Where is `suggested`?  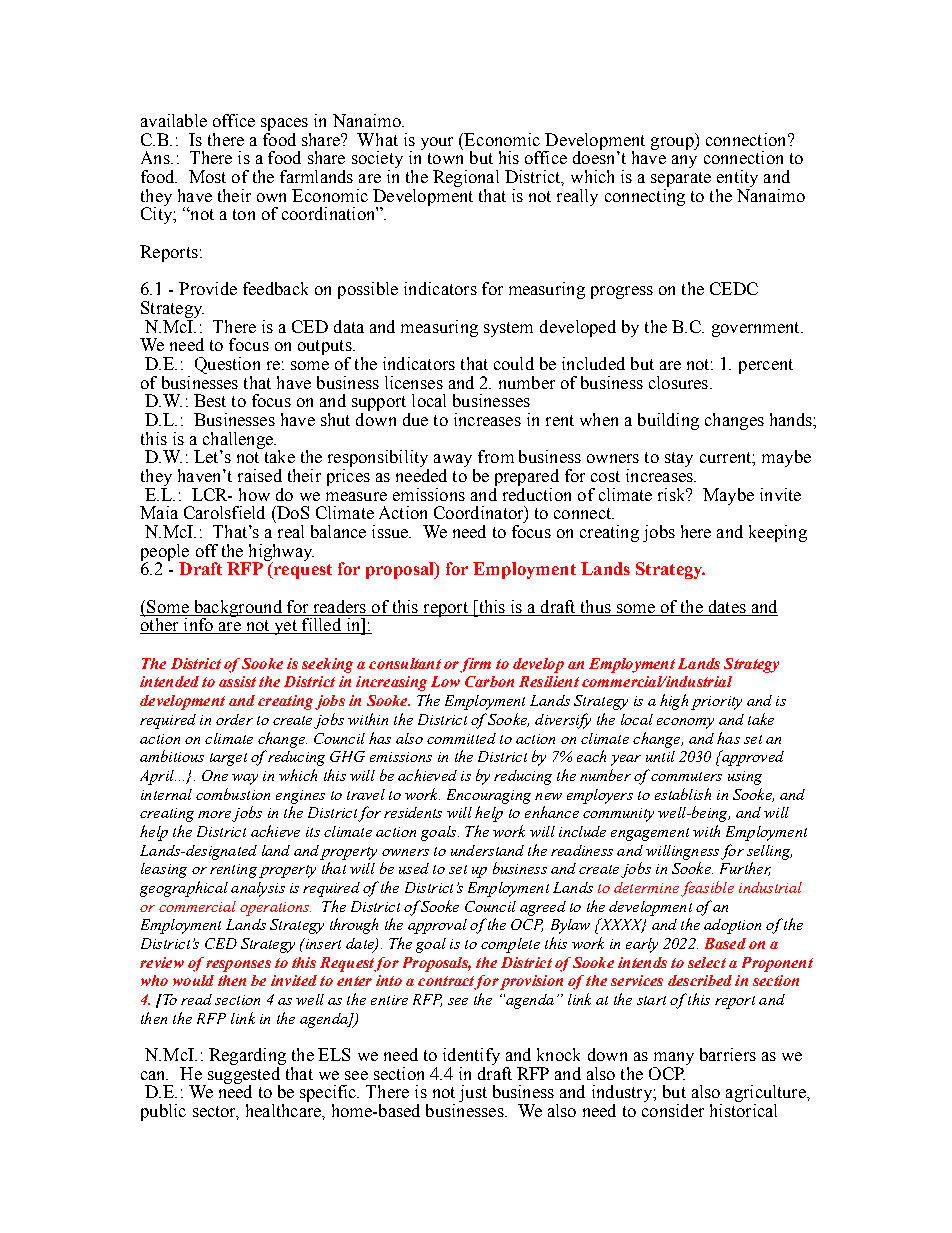 suggested is located at coordinates (244, 1075).
